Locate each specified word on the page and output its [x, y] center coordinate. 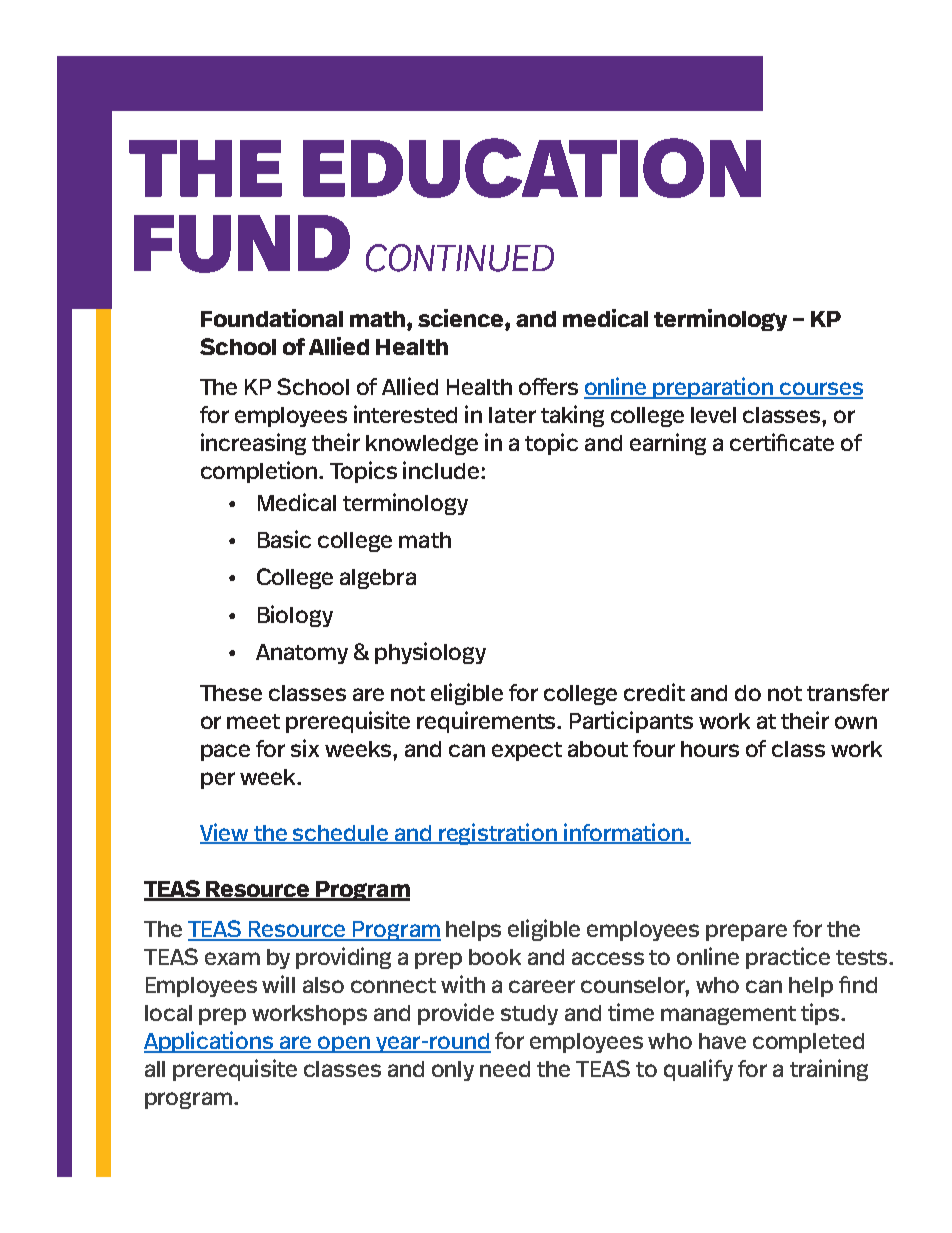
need [505, 1069]
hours [710, 749]
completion [260, 472]
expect [527, 751]
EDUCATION [532, 168]
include [442, 470]
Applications [210, 1042]
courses [820, 390]
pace [225, 752]
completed [808, 1043]
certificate [782, 442]
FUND [242, 244]
